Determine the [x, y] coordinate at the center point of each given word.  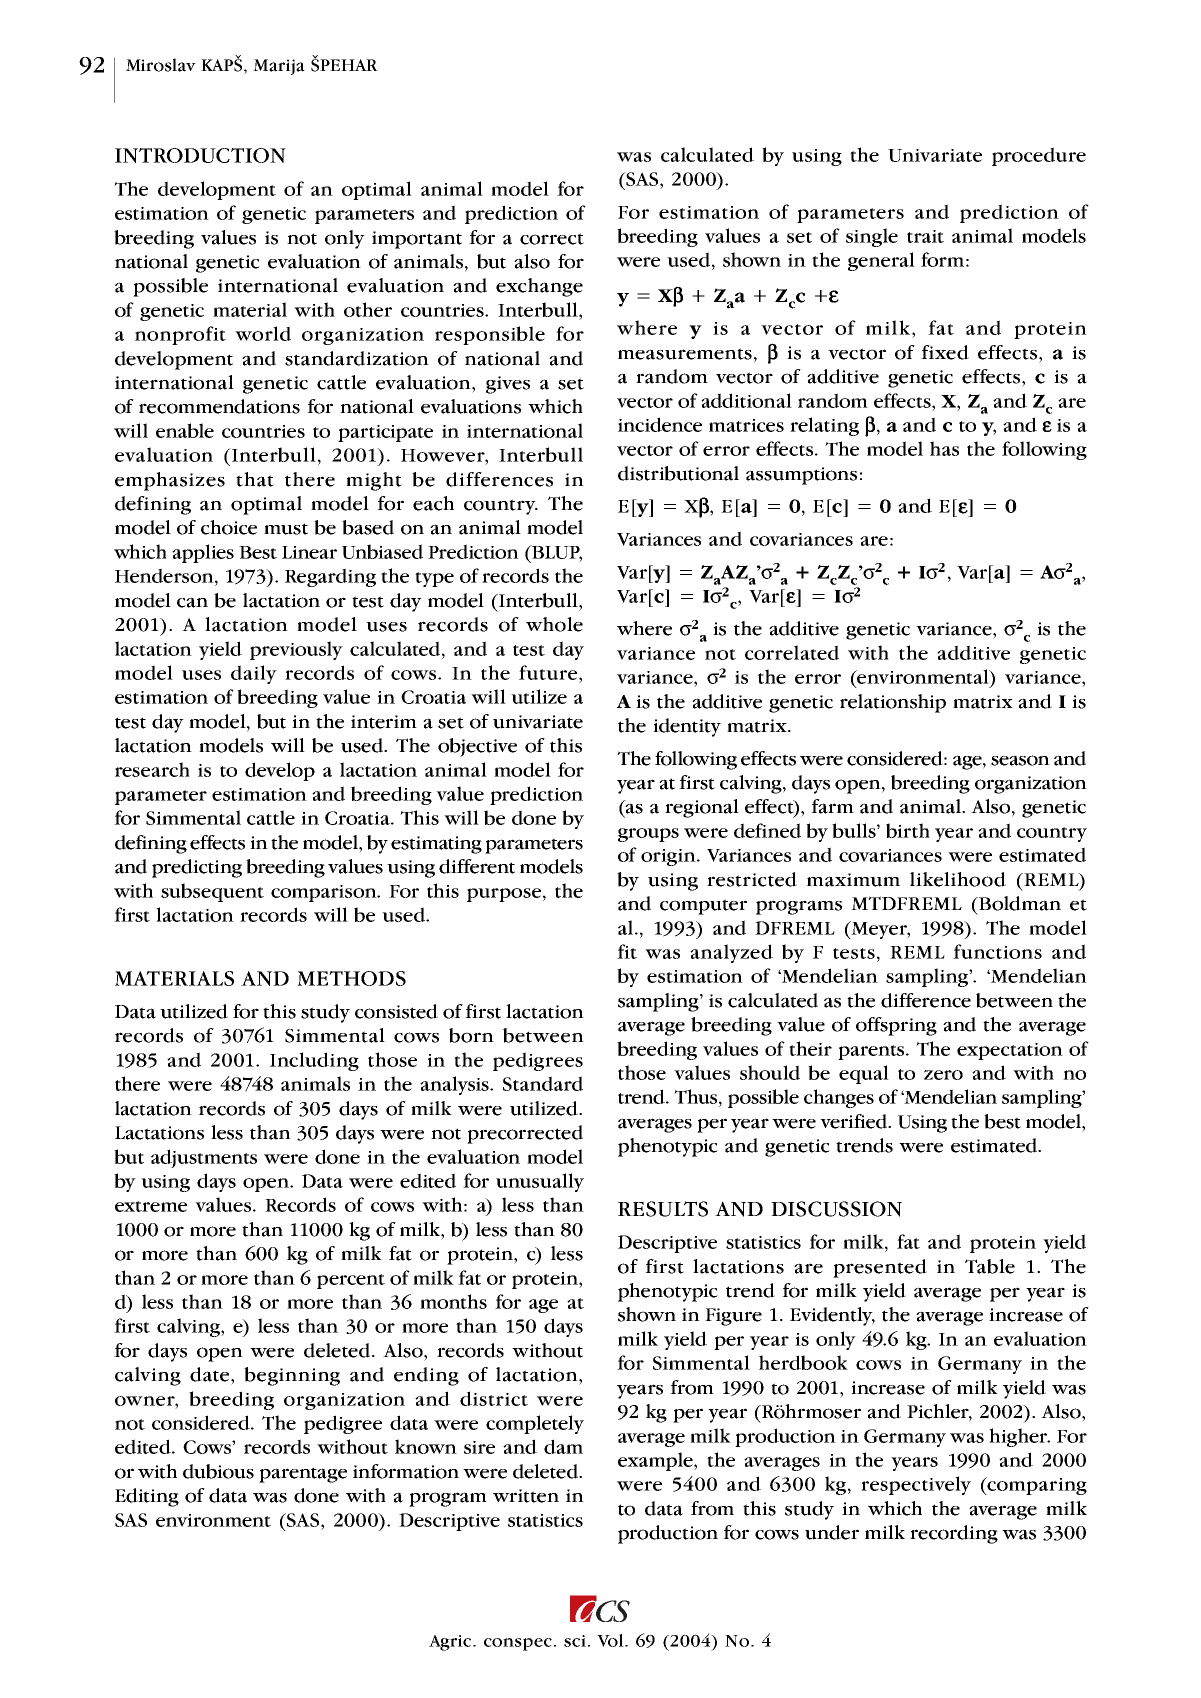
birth [908, 830]
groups [648, 835]
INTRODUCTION [200, 155]
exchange [539, 287]
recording [954, 1534]
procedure [1039, 156]
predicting [197, 868]
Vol [611, 1640]
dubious [218, 1471]
